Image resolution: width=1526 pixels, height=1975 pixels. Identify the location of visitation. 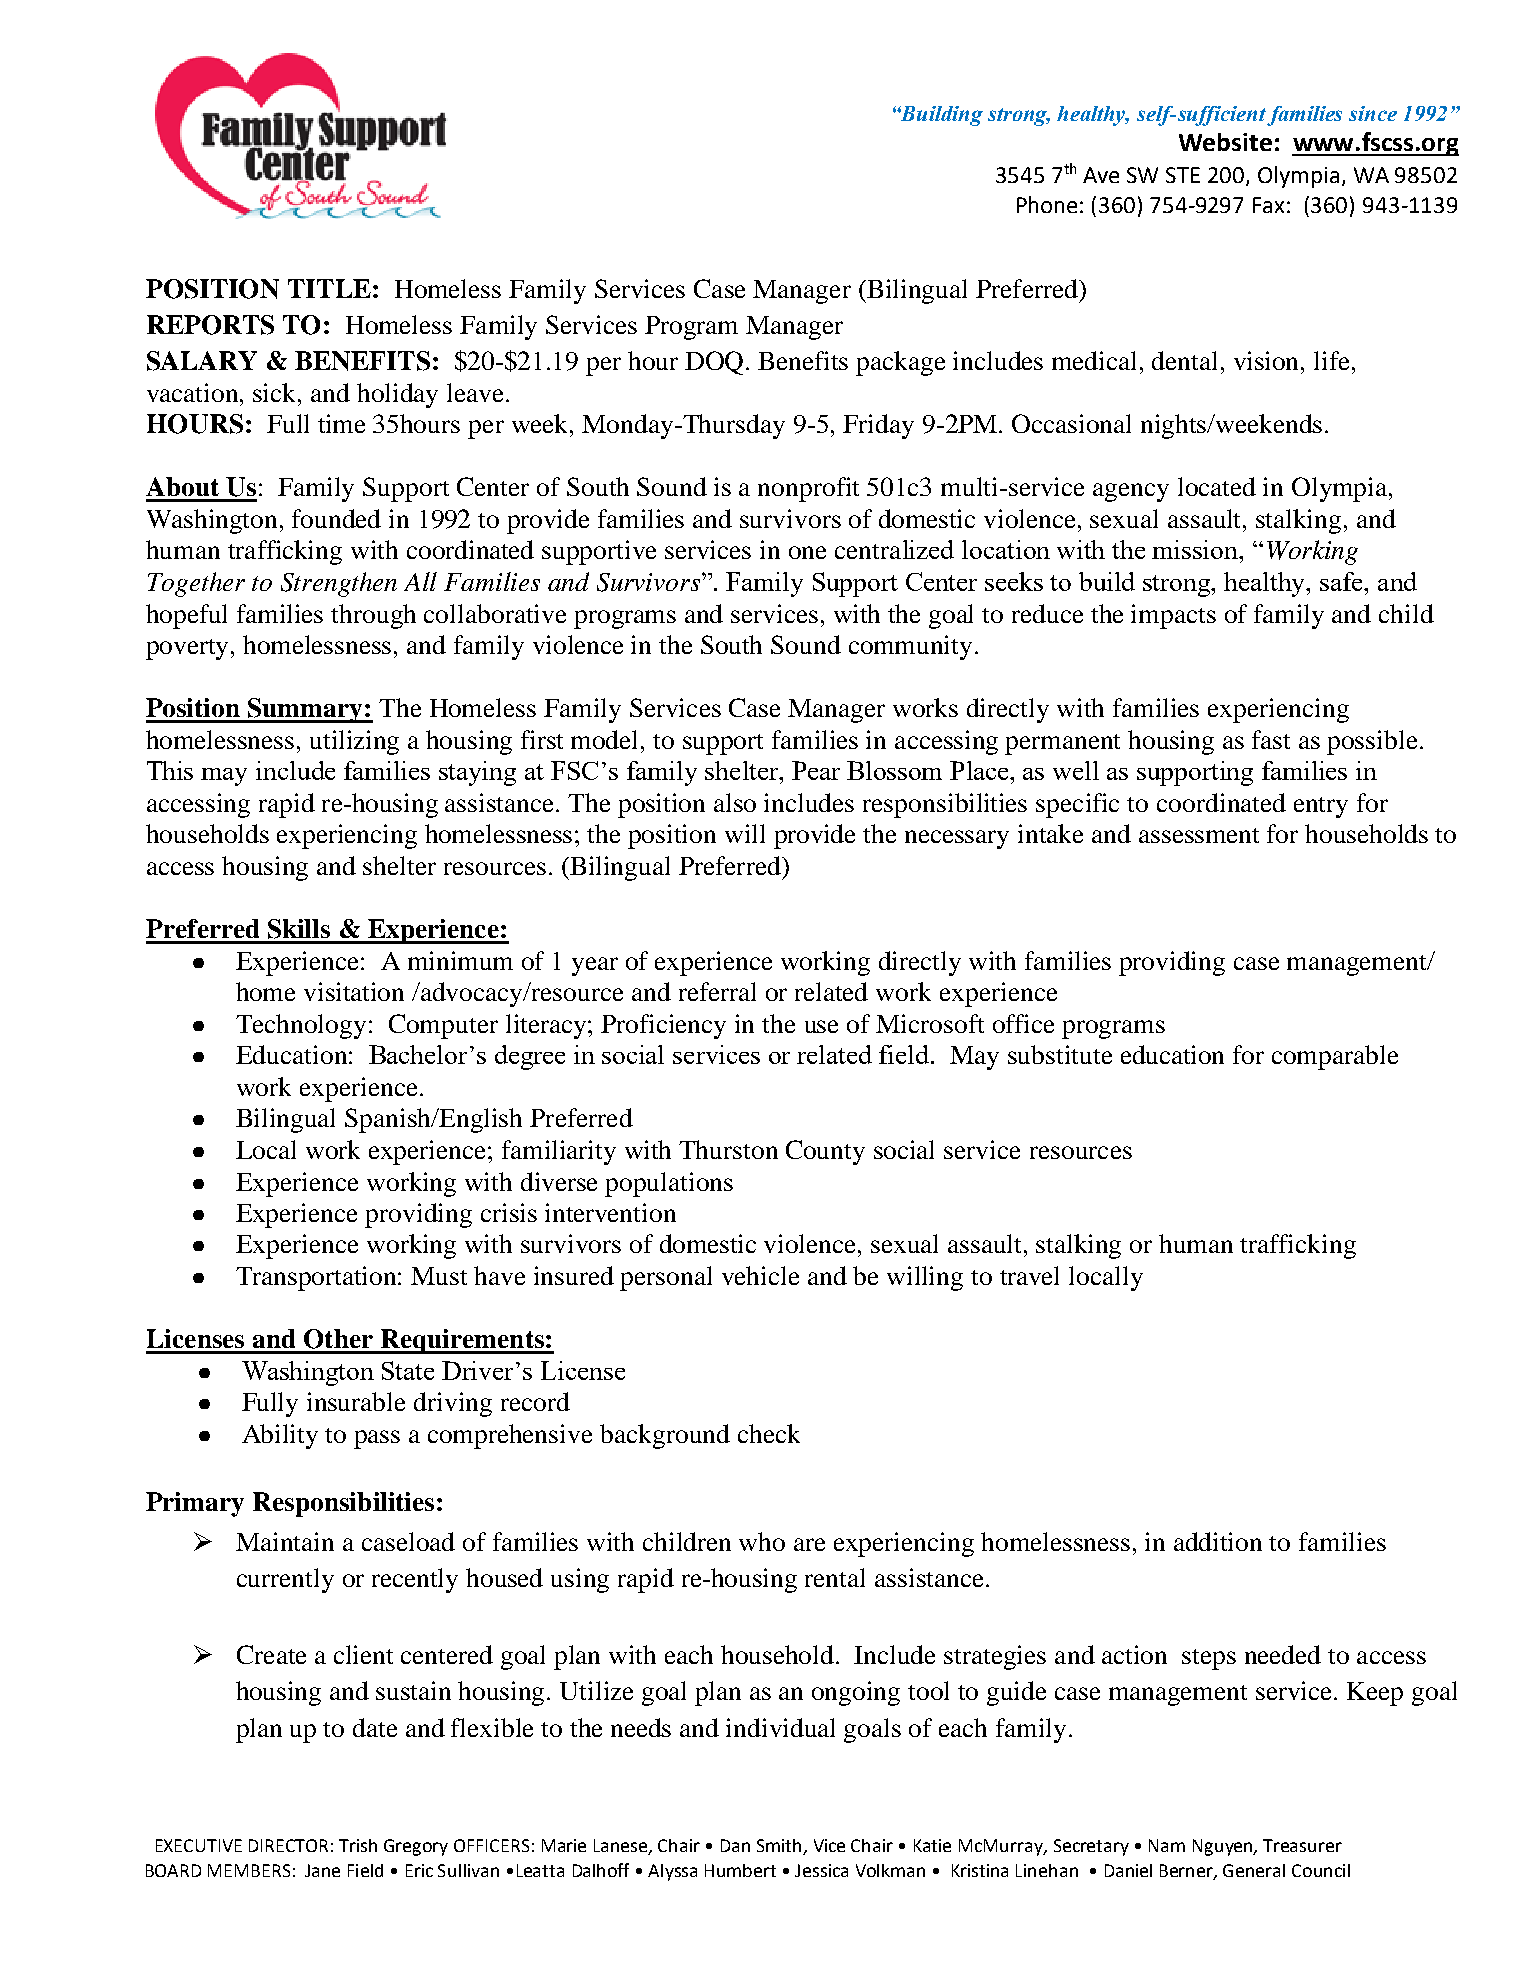
(354, 991).
